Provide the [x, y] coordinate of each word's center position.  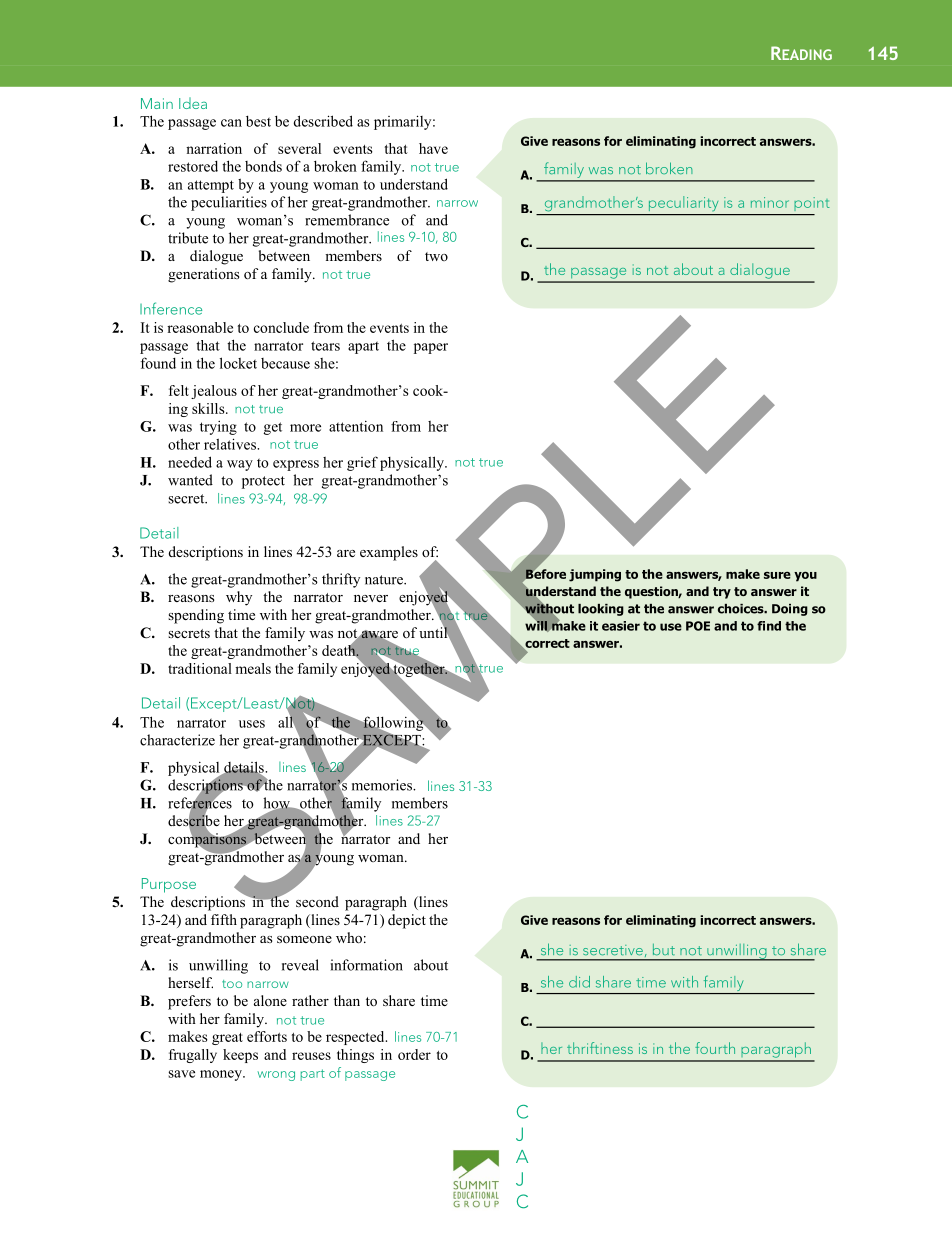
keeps [240, 1056]
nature [385, 580]
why [239, 598]
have [433, 148]
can [231, 123]
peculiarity [683, 204]
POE [698, 626]
